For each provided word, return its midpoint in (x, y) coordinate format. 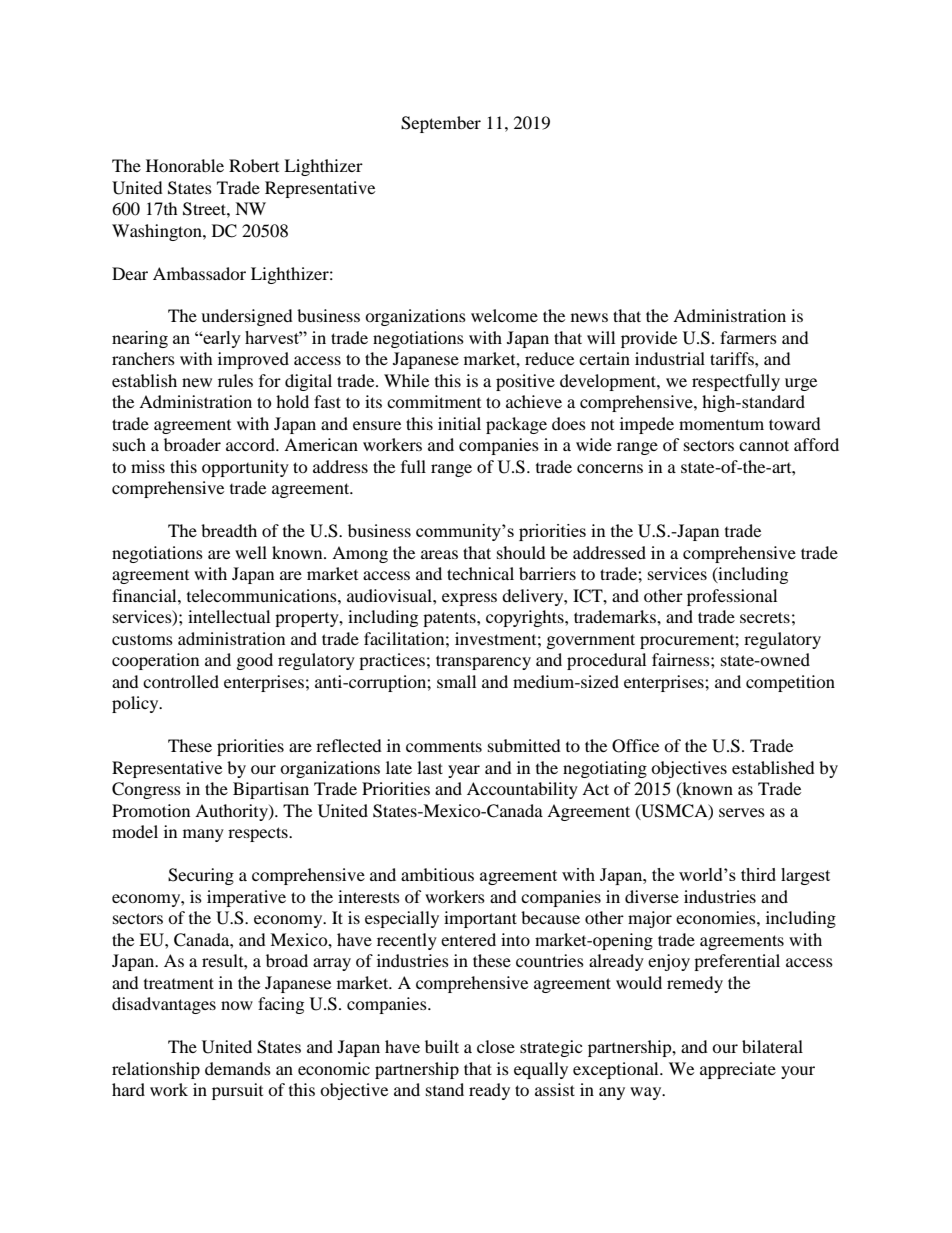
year (464, 771)
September (441, 124)
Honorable (185, 165)
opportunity (245, 468)
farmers (748, 337)
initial (459, 423)
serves (742, 812)
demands (238, 1068)
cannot (764, 445)
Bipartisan (271, 790)
